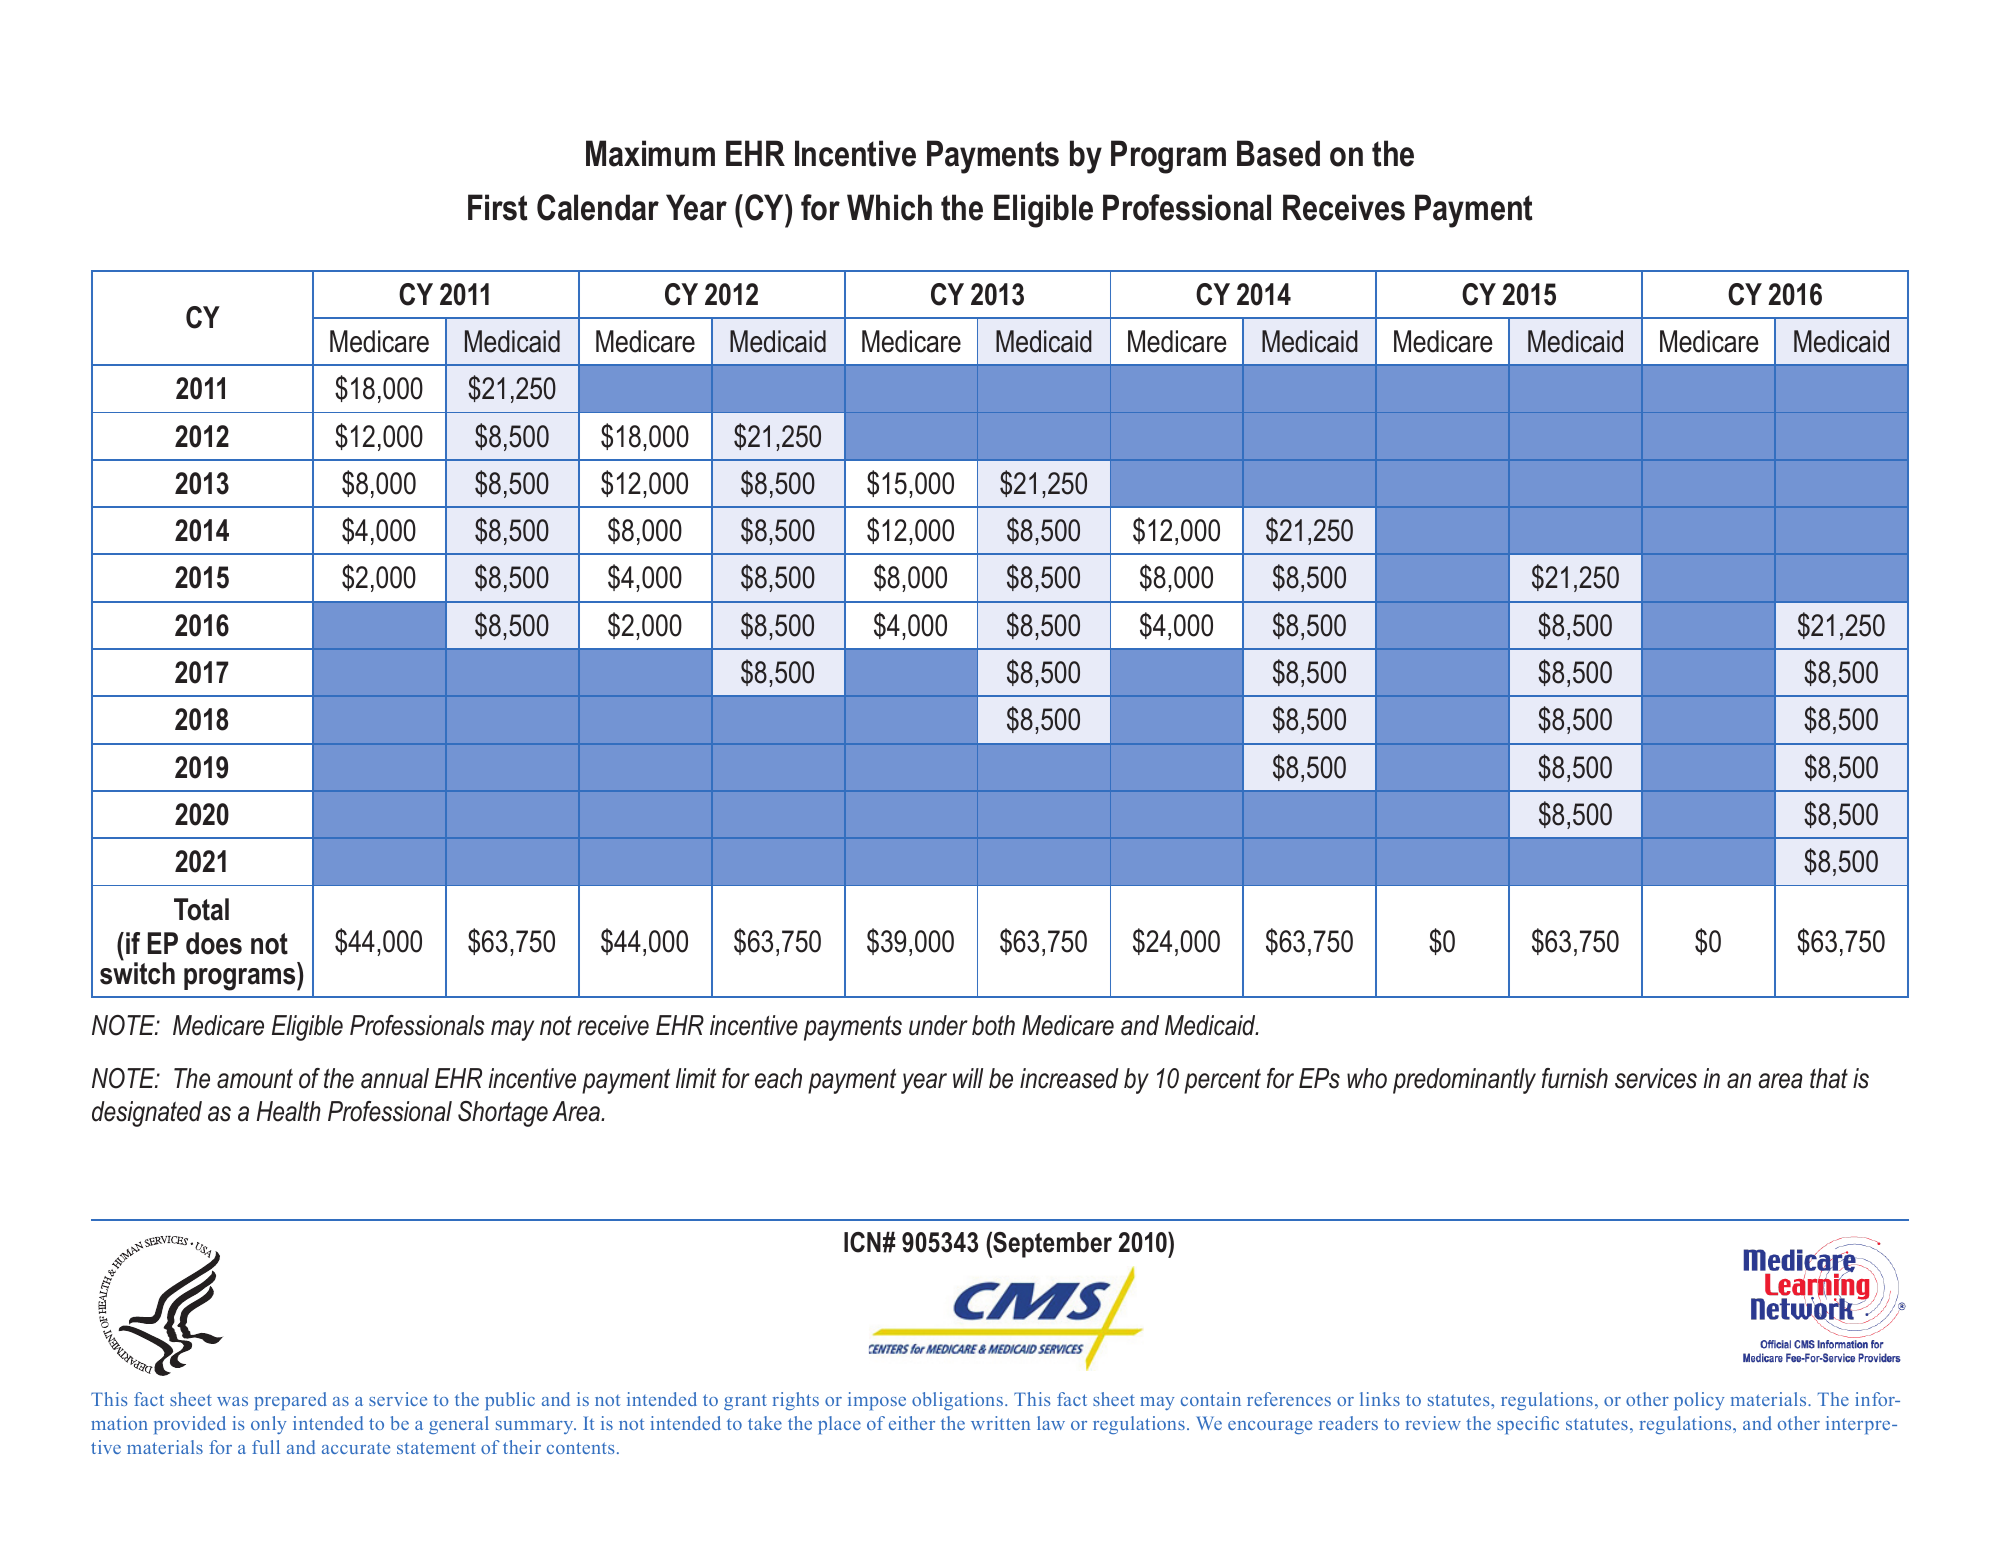  What do you see at coordinates (993, 1025) in the document?
I see `both` at bounding box center [993, 1025].
